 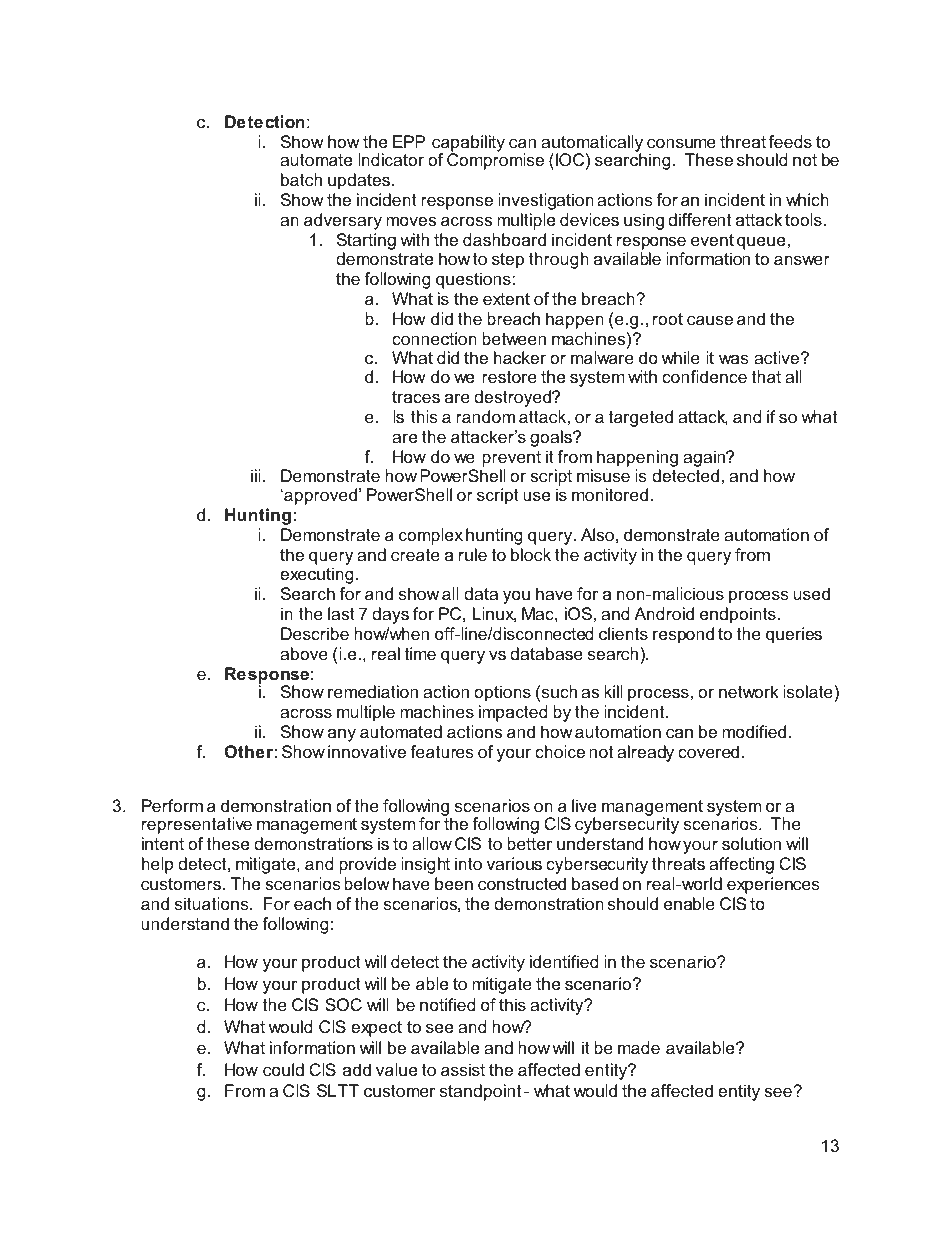 What do you see at coordinates (738, 615) in the screenshot?
I see `endpoints` at bounding box center [738, 615].
